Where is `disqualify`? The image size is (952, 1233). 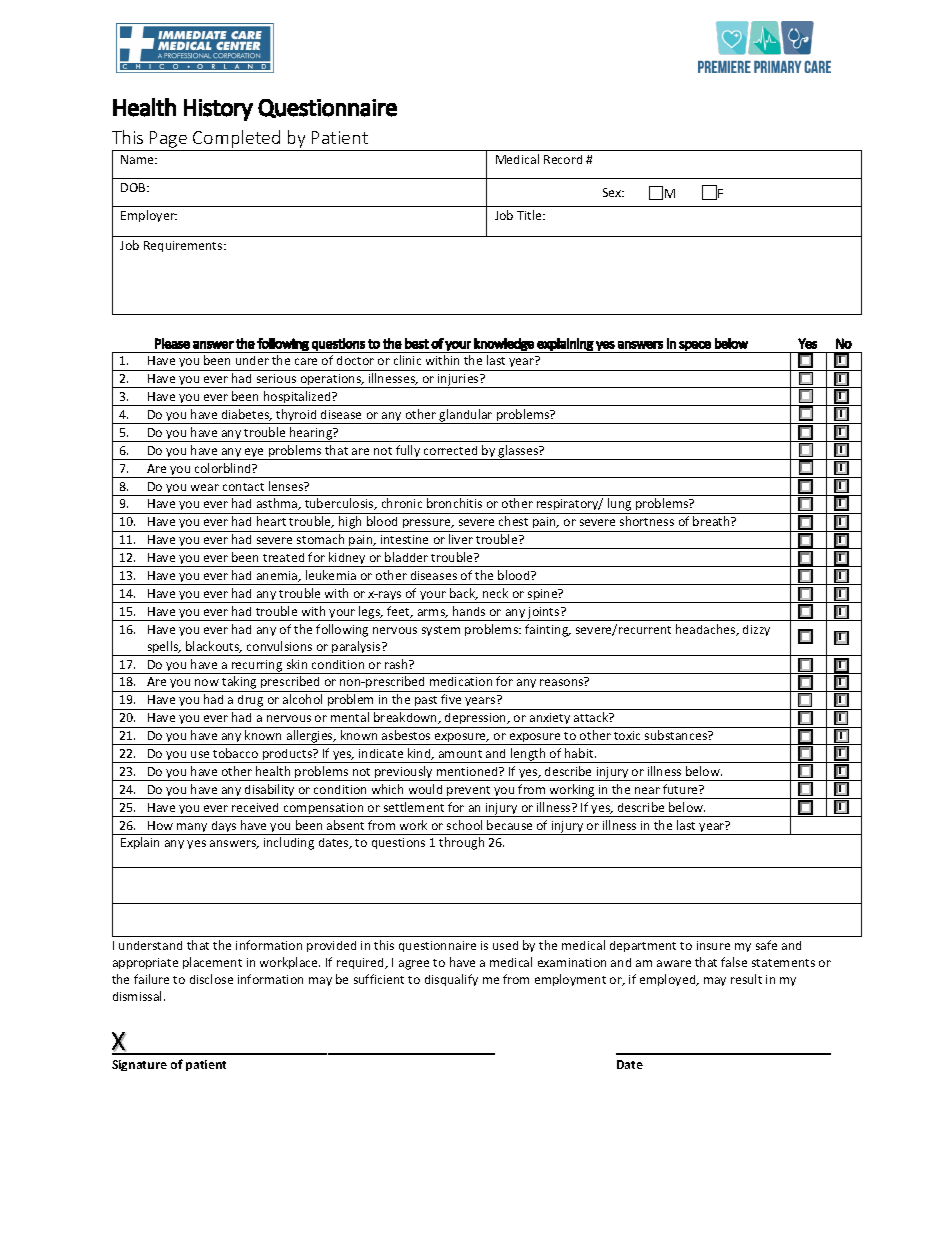
disqualify is located at coordinates (451, 980).
